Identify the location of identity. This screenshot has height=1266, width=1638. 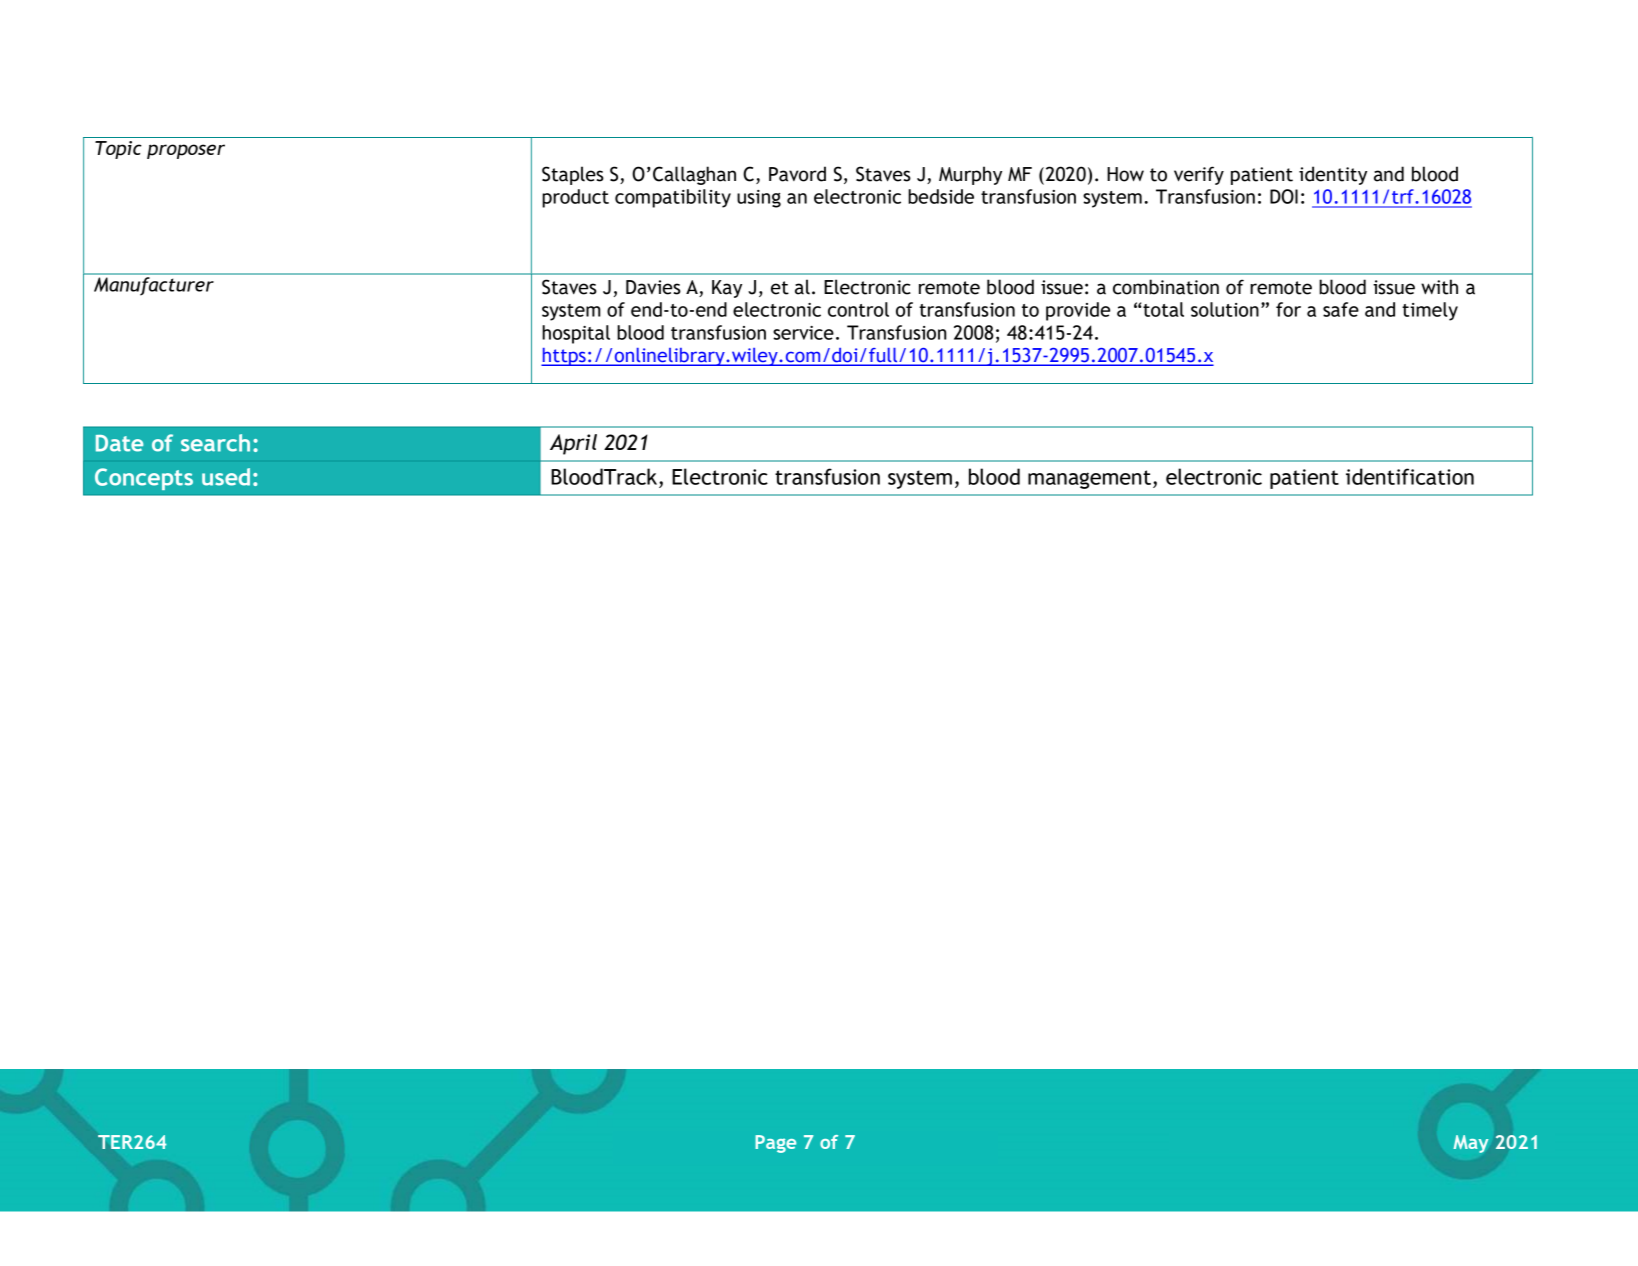
(1333, 175).
